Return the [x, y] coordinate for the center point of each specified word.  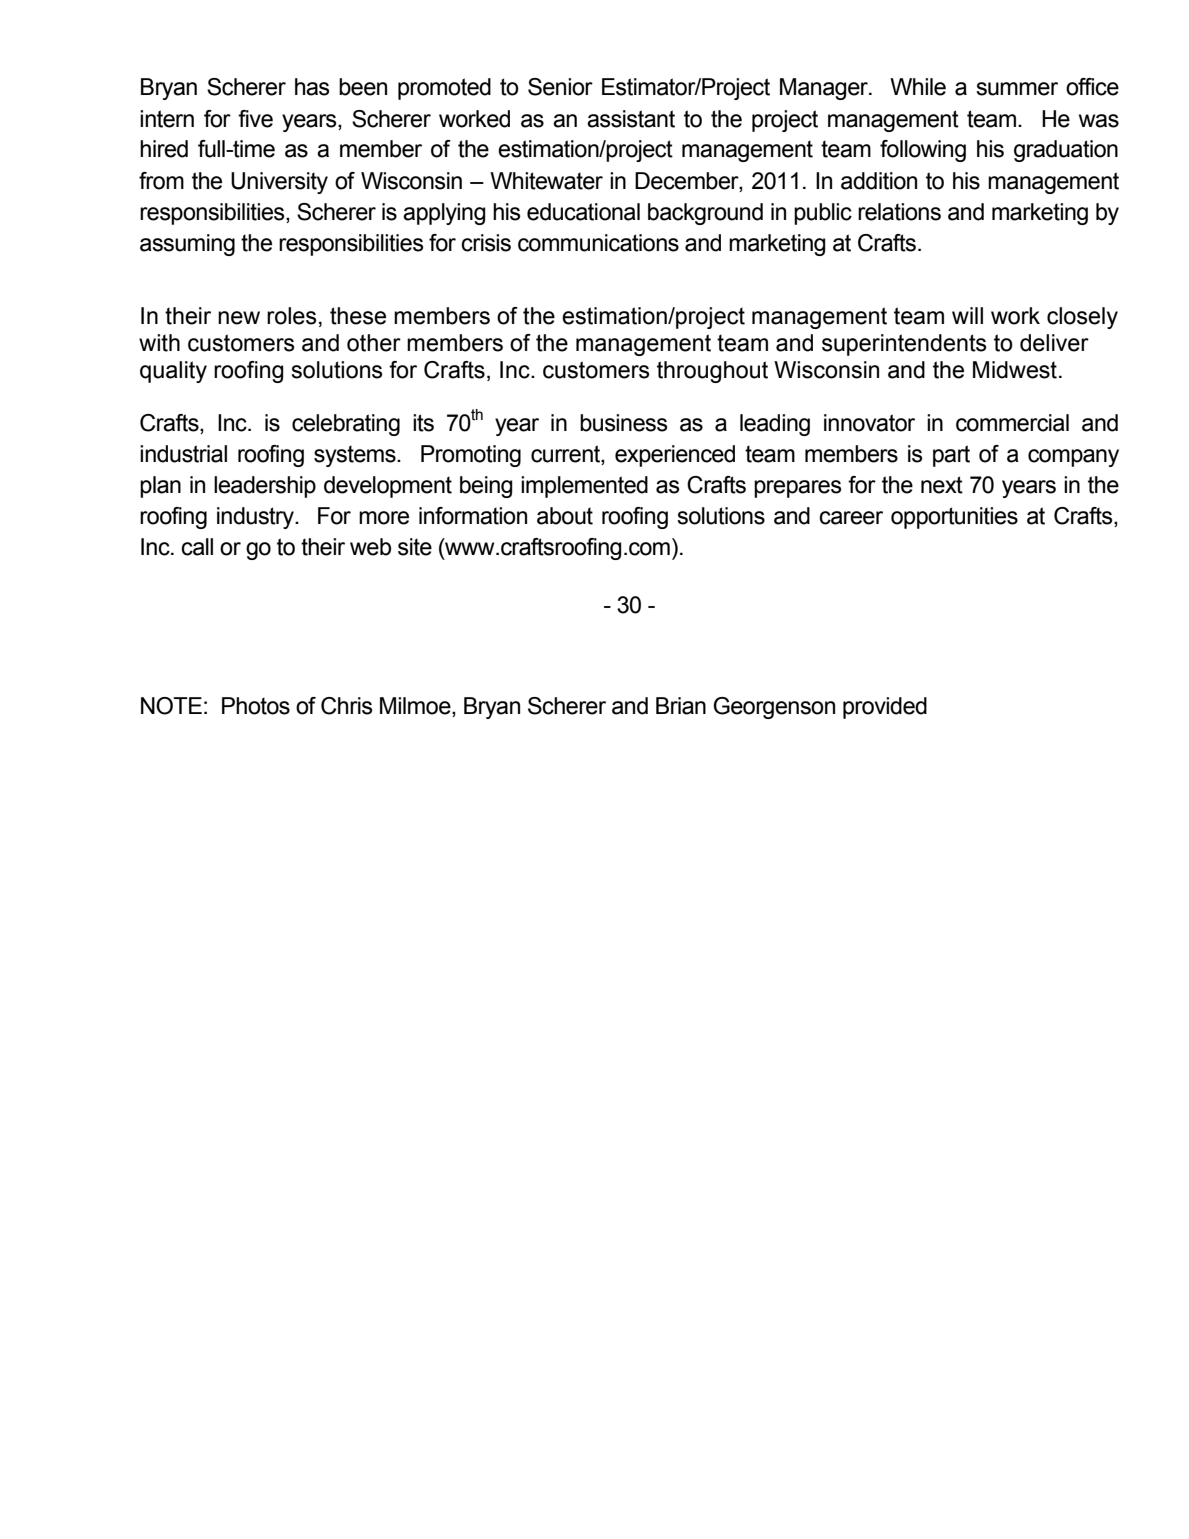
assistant [631, 119]
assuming [187, 245]
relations [899, 212]
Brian [681, 706]
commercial [1012, 423]
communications [598, 243]
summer [1017, 89]
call [197, 547]
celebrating [346, 425]
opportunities [954, 518]
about [565, 516]
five [255, 119]
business [623, 423]
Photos [256, 706]
